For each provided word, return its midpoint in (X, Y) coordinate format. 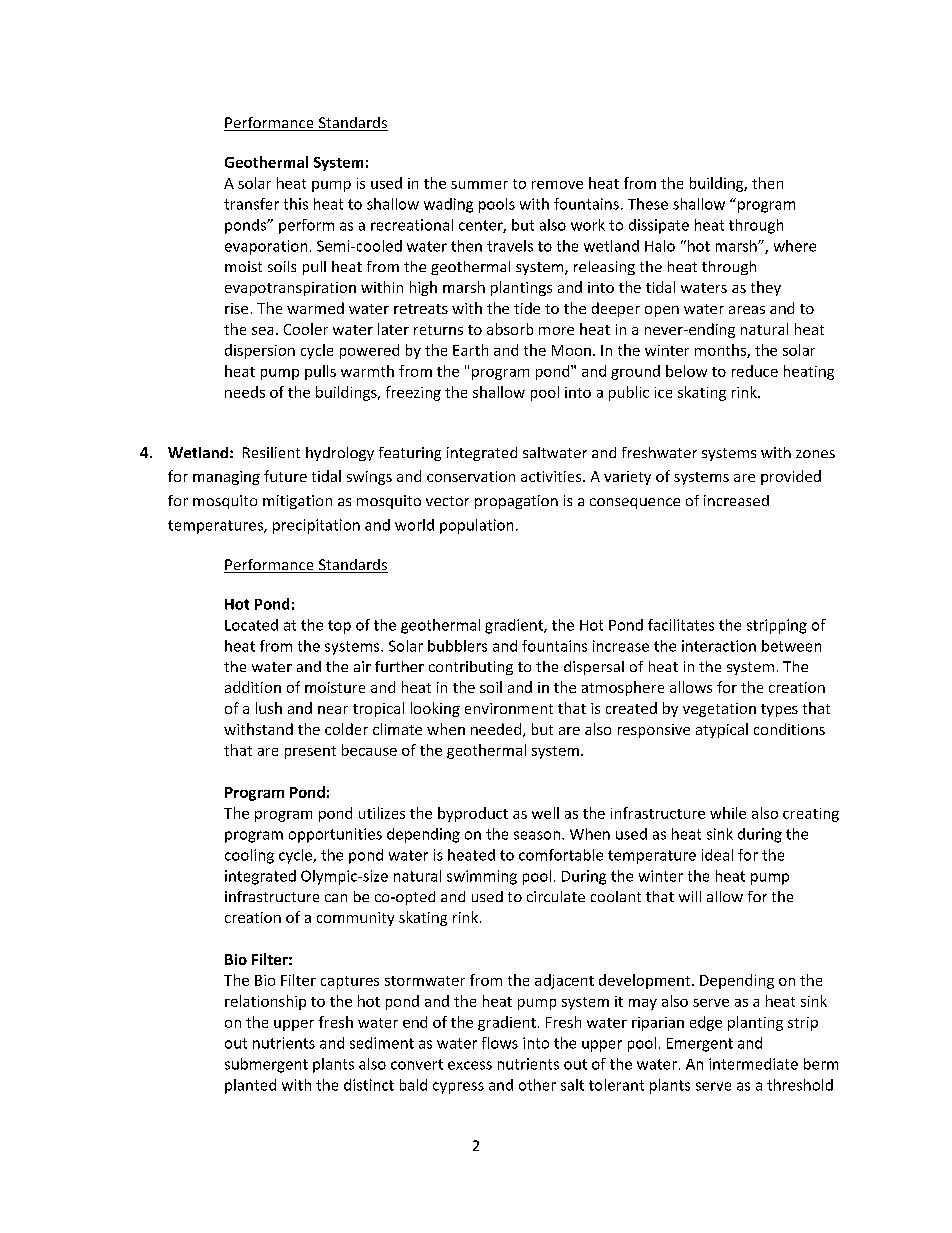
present (310, 752)
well (545, 813)
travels (510, 246)
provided (791, 477)
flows (500, 1043)
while (728, 813)
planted (250, 1086)
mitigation (297, 502)
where (795, 246)
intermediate (753, 1064)
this (296, 204)
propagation (516, 502)
